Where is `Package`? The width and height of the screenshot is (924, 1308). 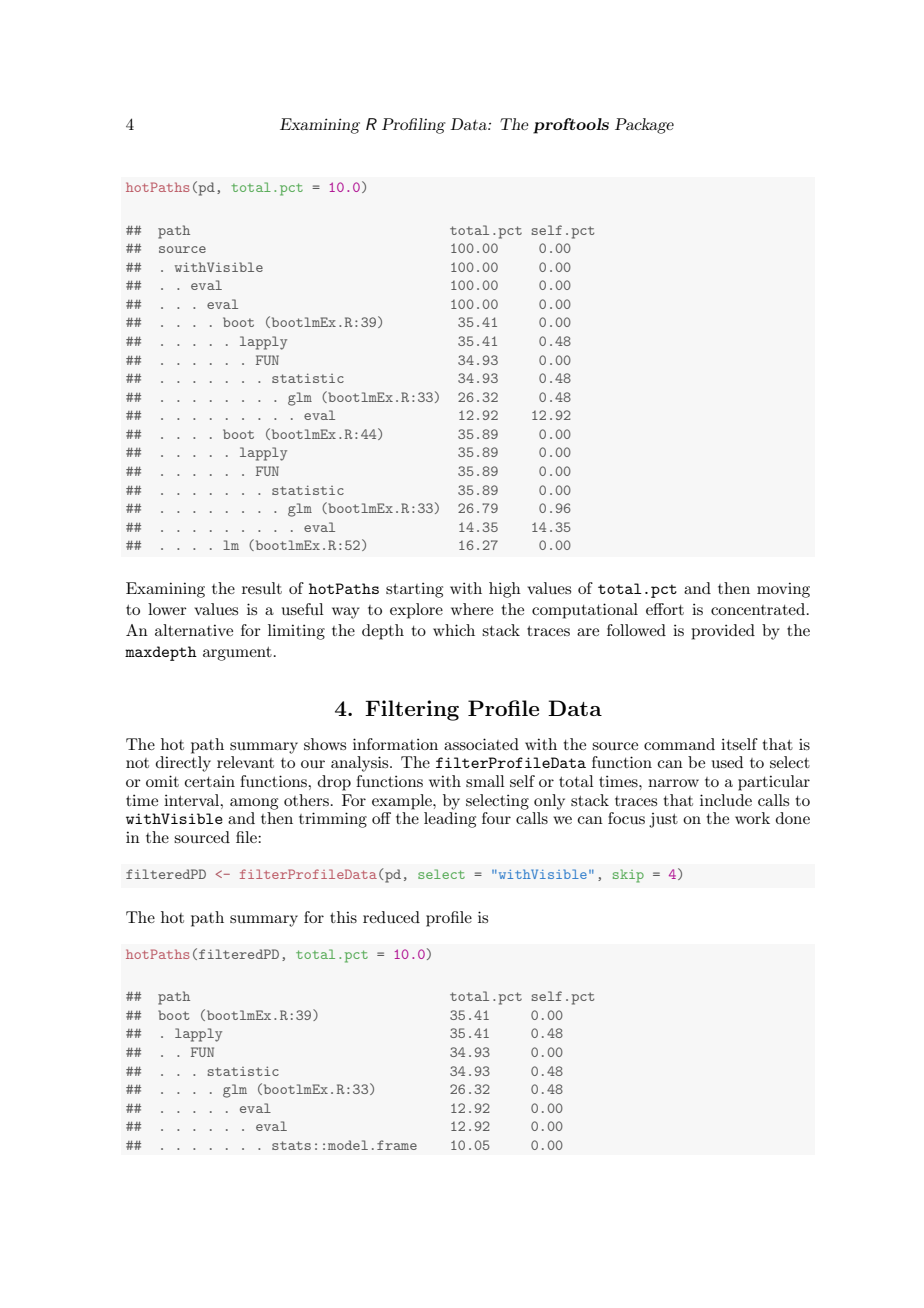
Package is located at coordinates (644, 126).
